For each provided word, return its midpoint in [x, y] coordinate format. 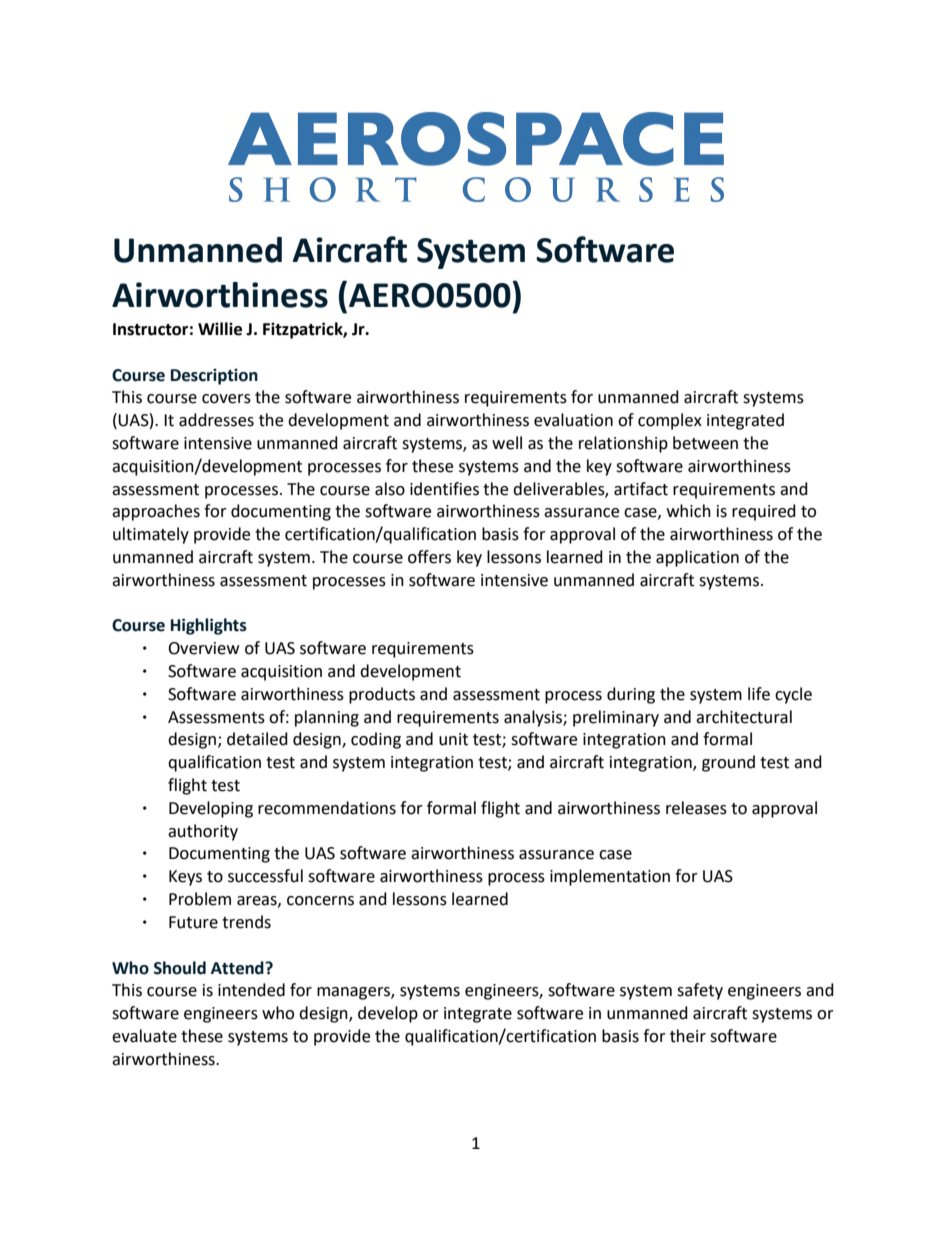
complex [670, 421]
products [382, 695]
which [689, 511]
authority [203, 832]
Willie [220, 329]
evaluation [573, 420]
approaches [156, 512]
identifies [444, 489]
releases [696, 808]
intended [251, 990]
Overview [203, 648]
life [759, 694]
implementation [610, 877]
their [688, 1036]
